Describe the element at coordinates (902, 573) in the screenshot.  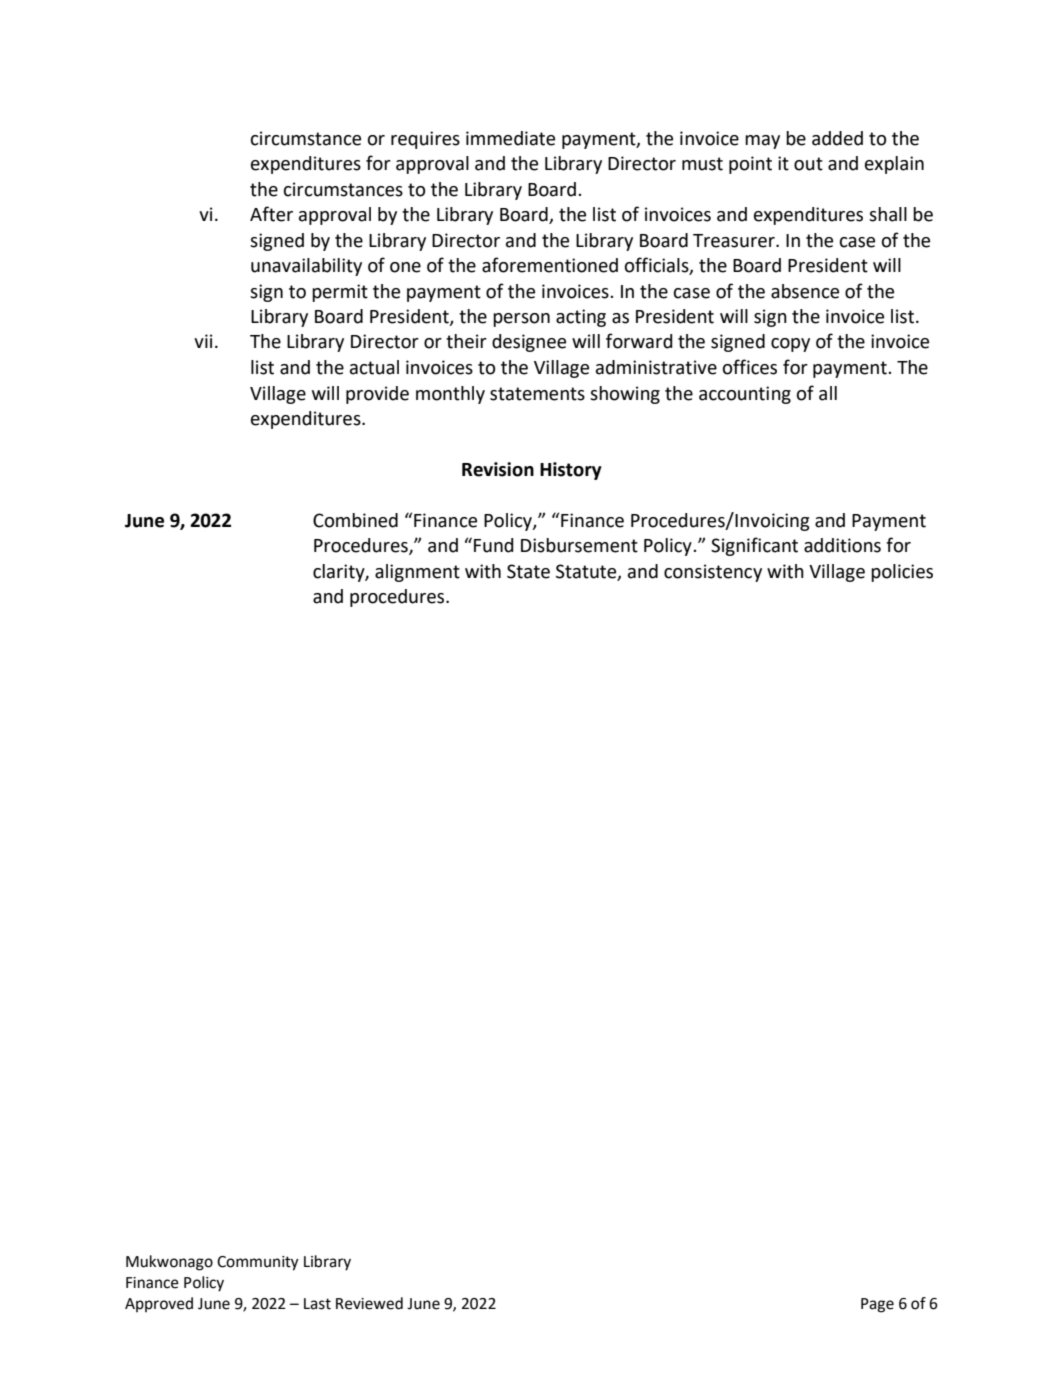
I see `policies` at that location.
